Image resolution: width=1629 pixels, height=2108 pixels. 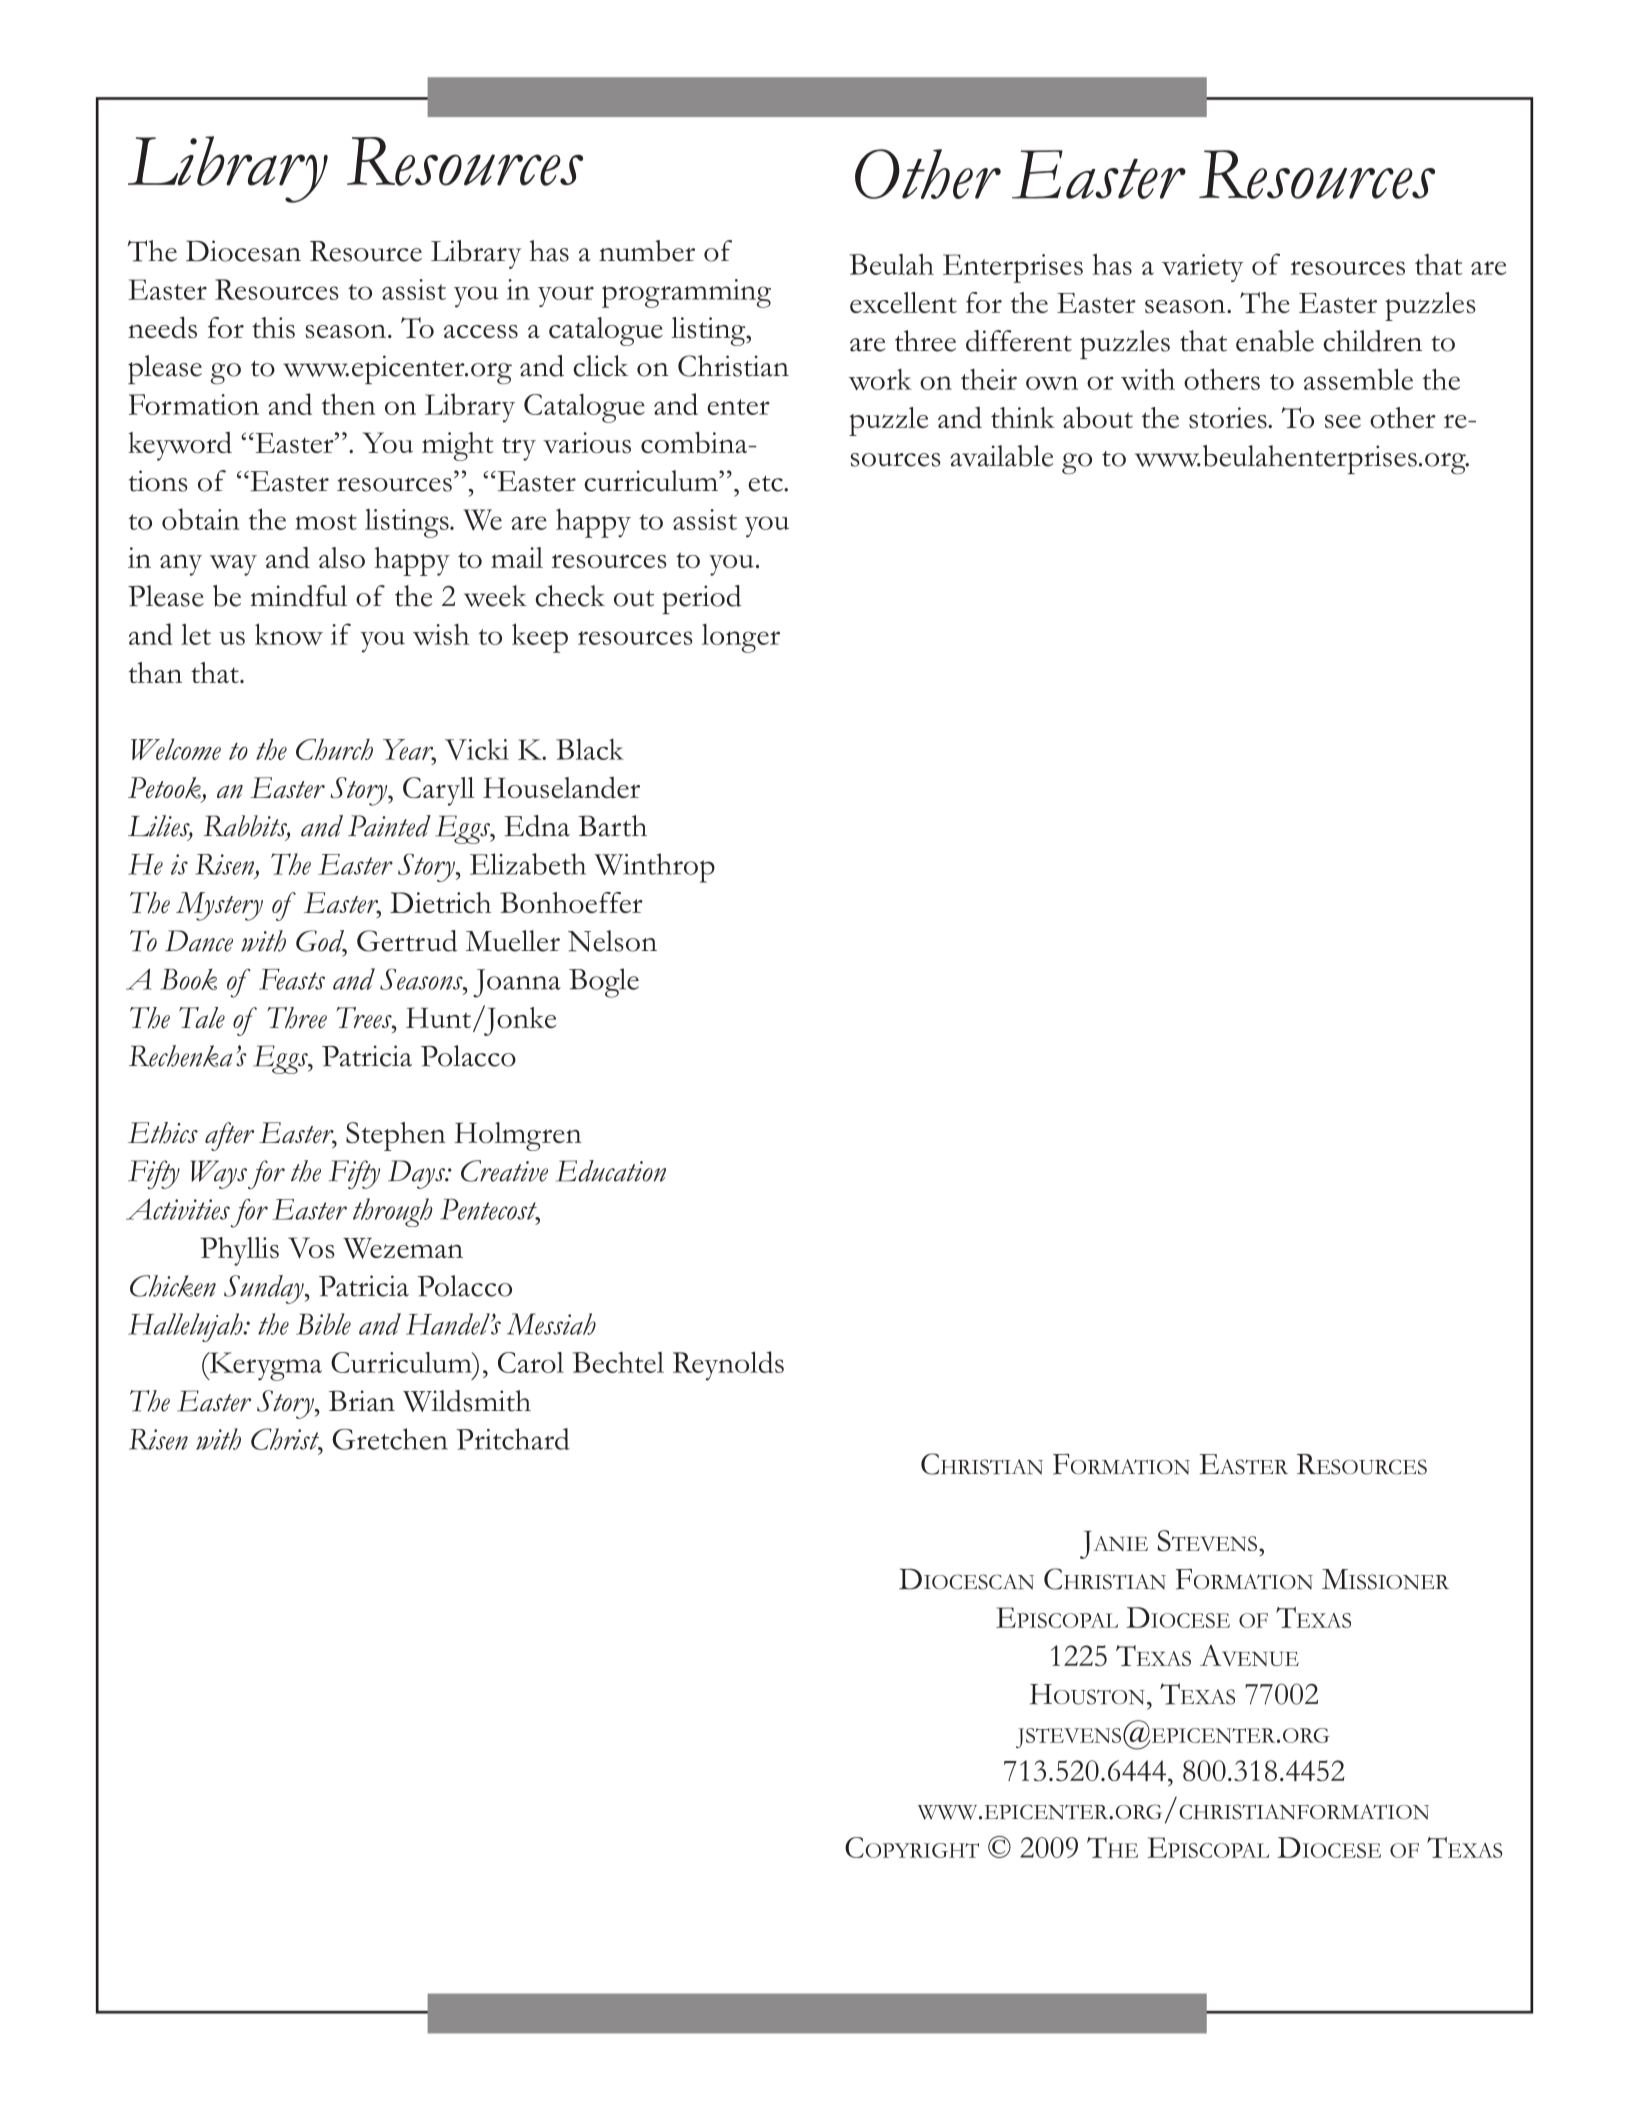 I want to click on variety, so click(x=1203, y=268).
